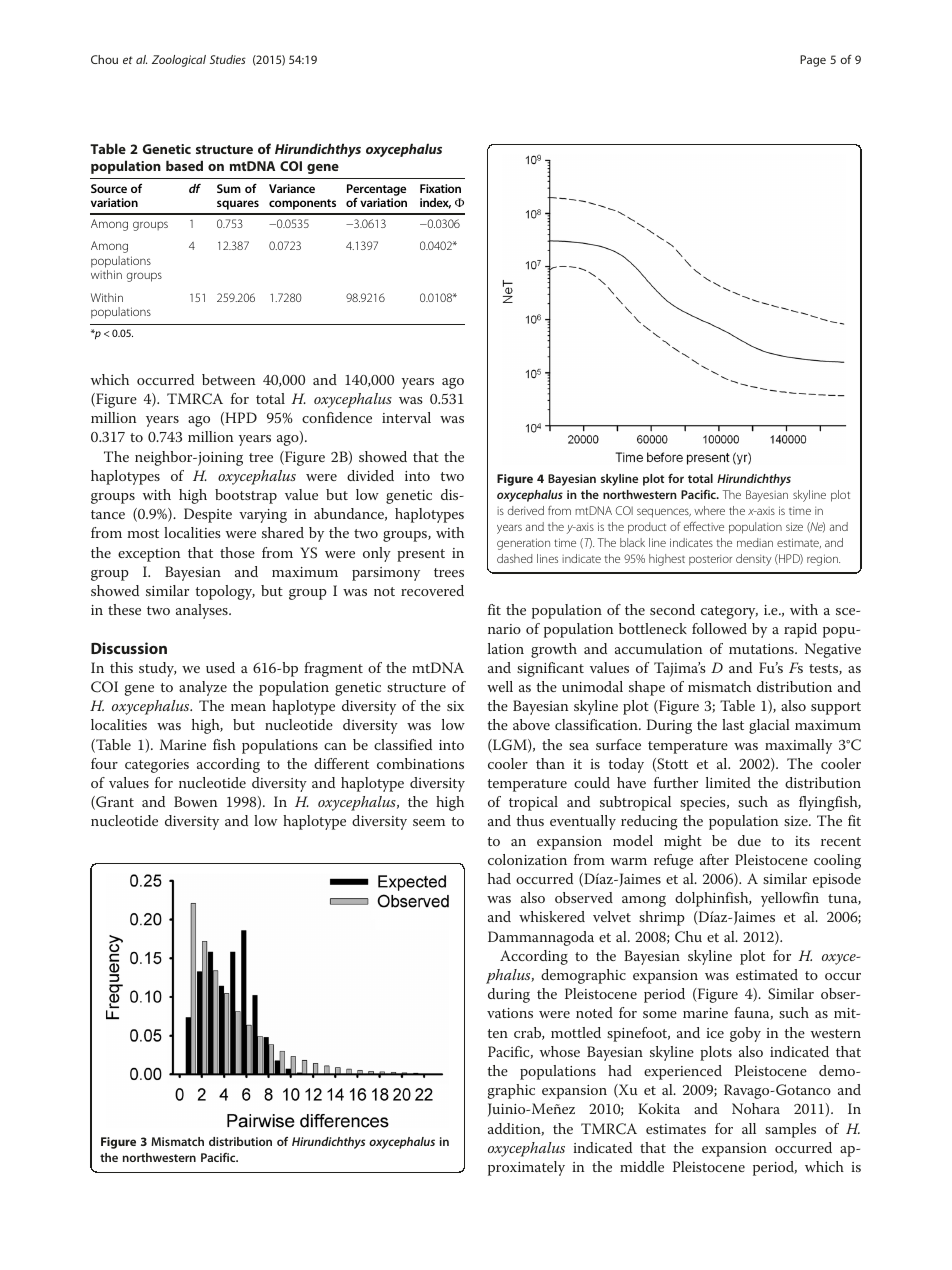  What do you see at coordinates (560, 1051) in the document?
I see `whose` at bounding box center [560, 1051].
